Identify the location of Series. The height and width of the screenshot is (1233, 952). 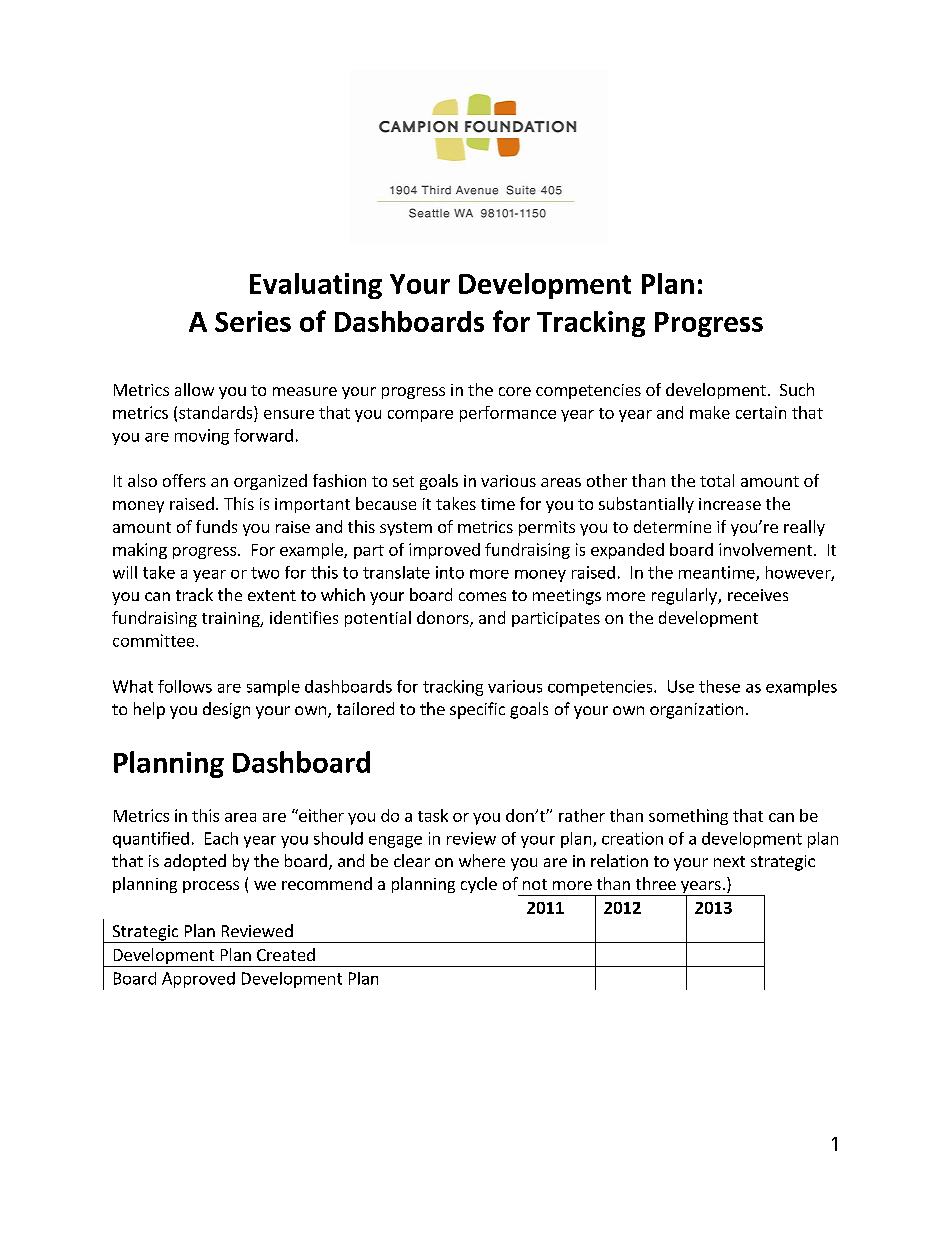
(253, 321).
